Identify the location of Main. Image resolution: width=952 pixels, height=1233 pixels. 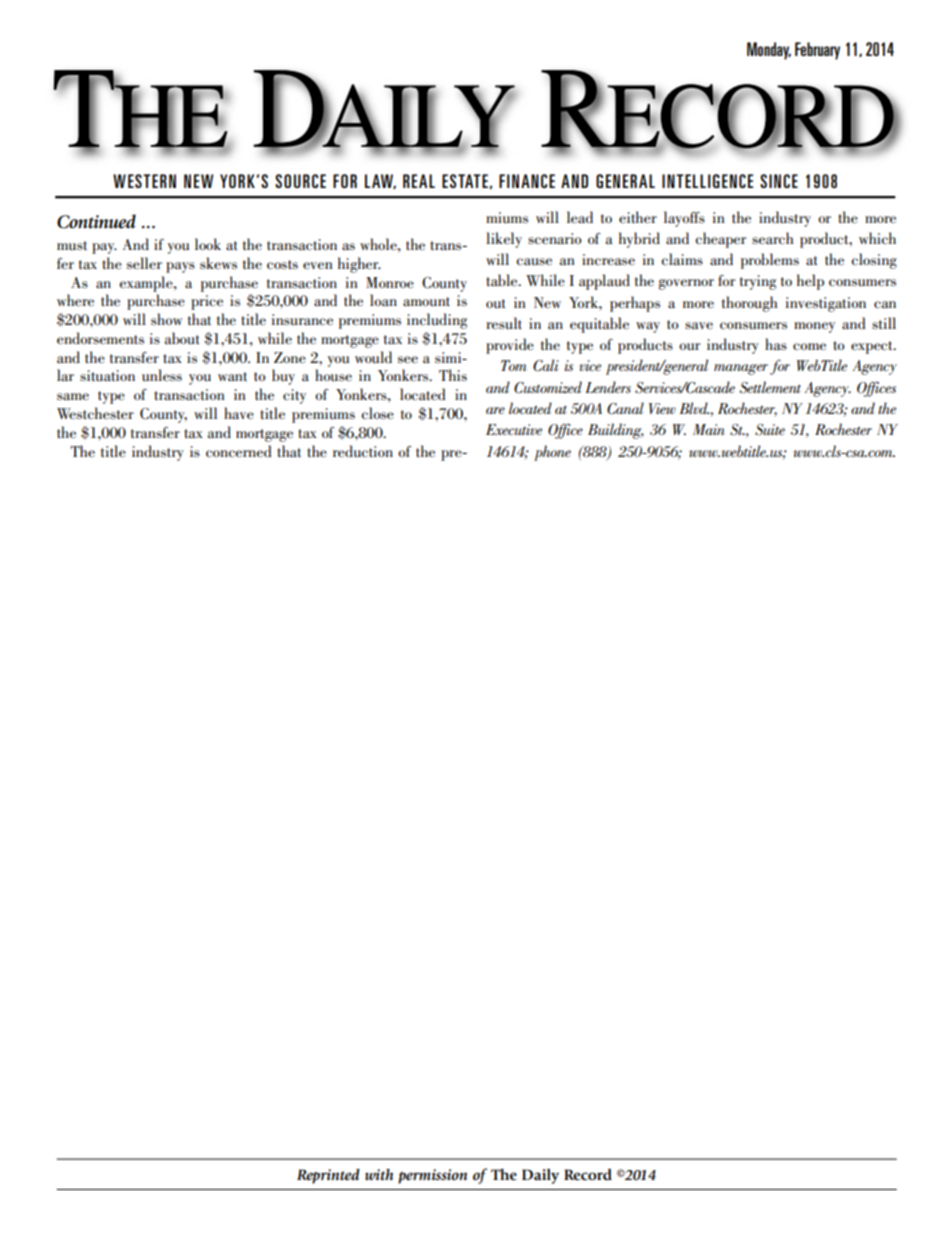
(709, 429).
